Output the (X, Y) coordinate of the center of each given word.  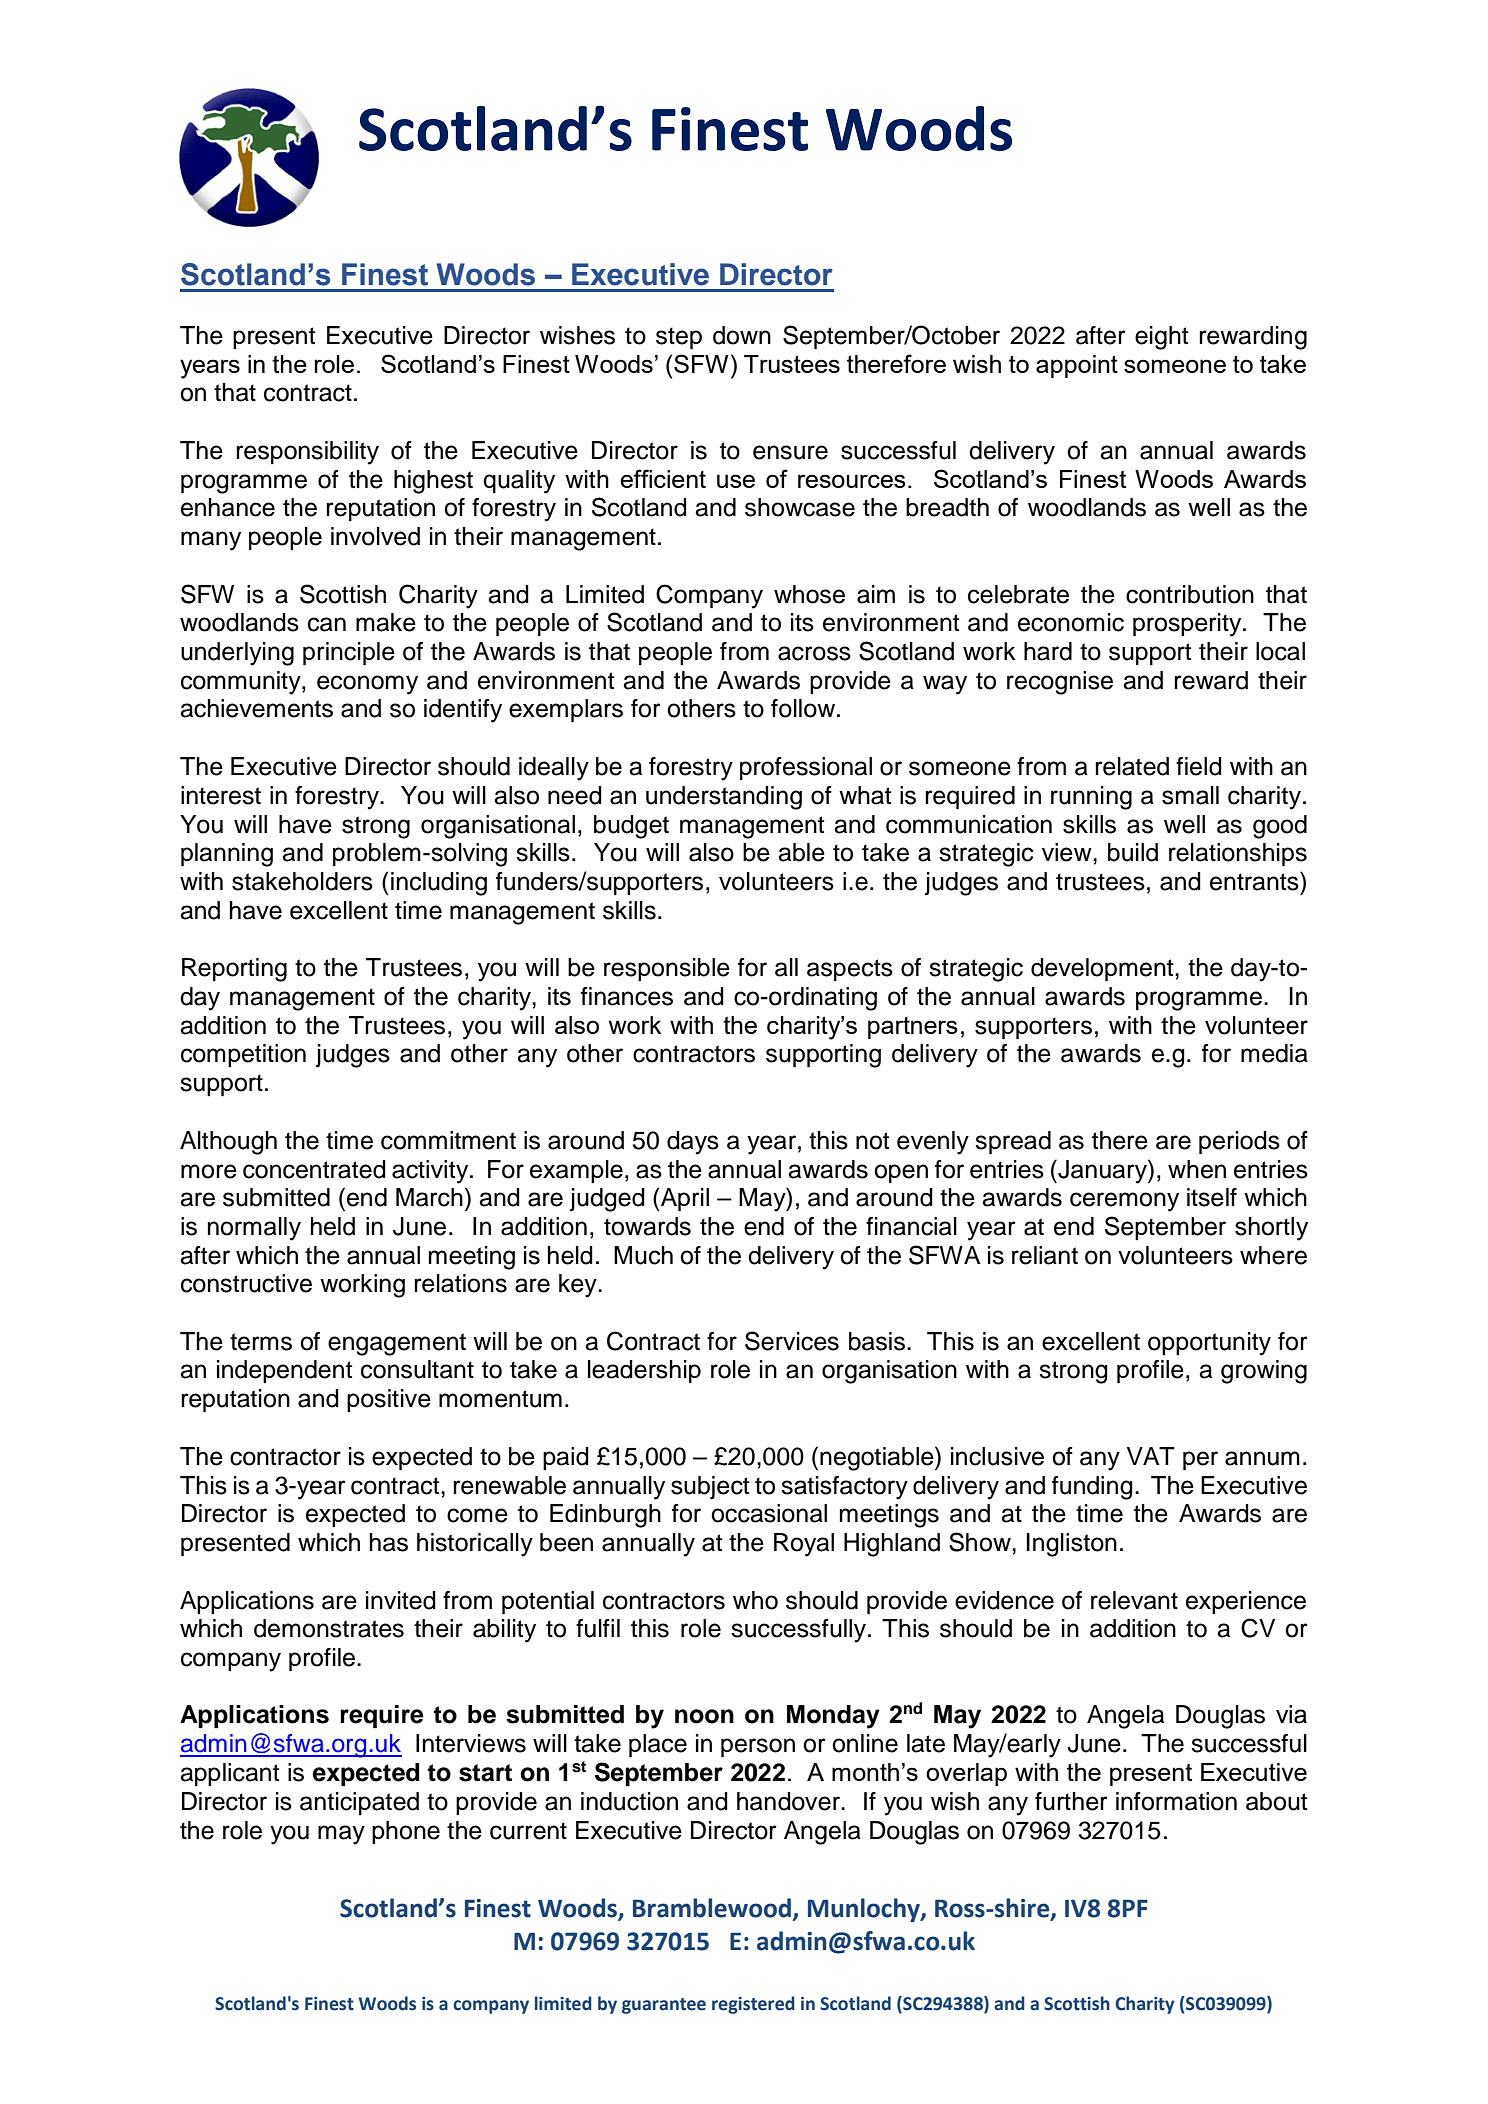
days (693, 1143)
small (1190, 795)
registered (753, 2005)
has (389, 1542)
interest (221, 795)
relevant (1134, 1600)
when (1197, 1169)
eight (1162, 338)
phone (406, 1832)
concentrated (314, 1169)
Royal (804, 1545)
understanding (724, 798)
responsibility (307, 453)
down (742, 335)
